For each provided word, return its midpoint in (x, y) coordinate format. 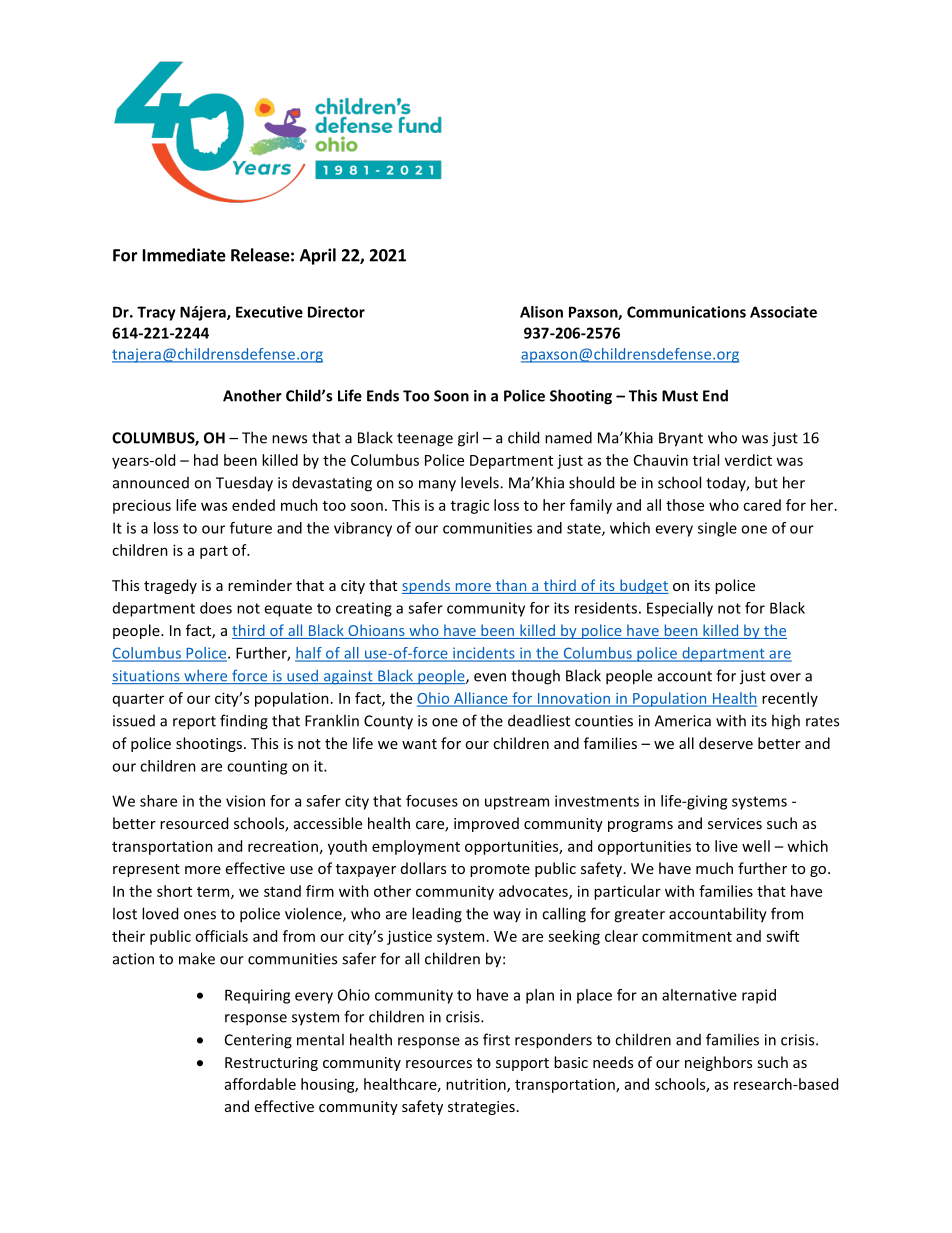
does (216, 608)
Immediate (184, 255)
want (419, 744)
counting (257, 767)
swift (782, 936)
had (206, 460)
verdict (748, 460)
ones (200, 915)
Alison (541, 312)
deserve (726, 743)
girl (468, 439)
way (507, 916)
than (511, 586)
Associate (783, 312)
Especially (680, 609)
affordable (260, 1084)
